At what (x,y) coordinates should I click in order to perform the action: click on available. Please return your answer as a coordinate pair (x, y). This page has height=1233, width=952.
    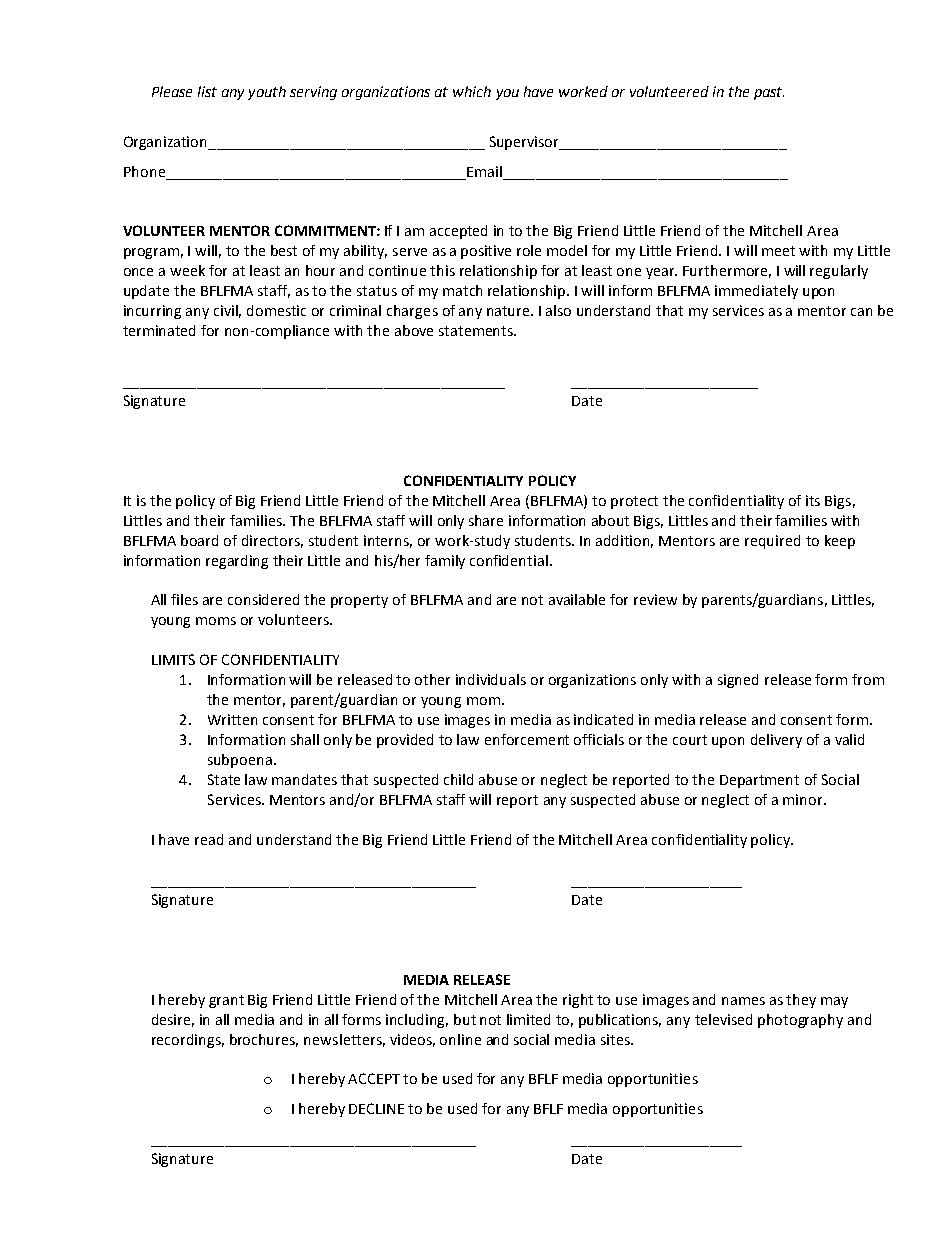
    Looking at the image, I should click on (577, 599).
